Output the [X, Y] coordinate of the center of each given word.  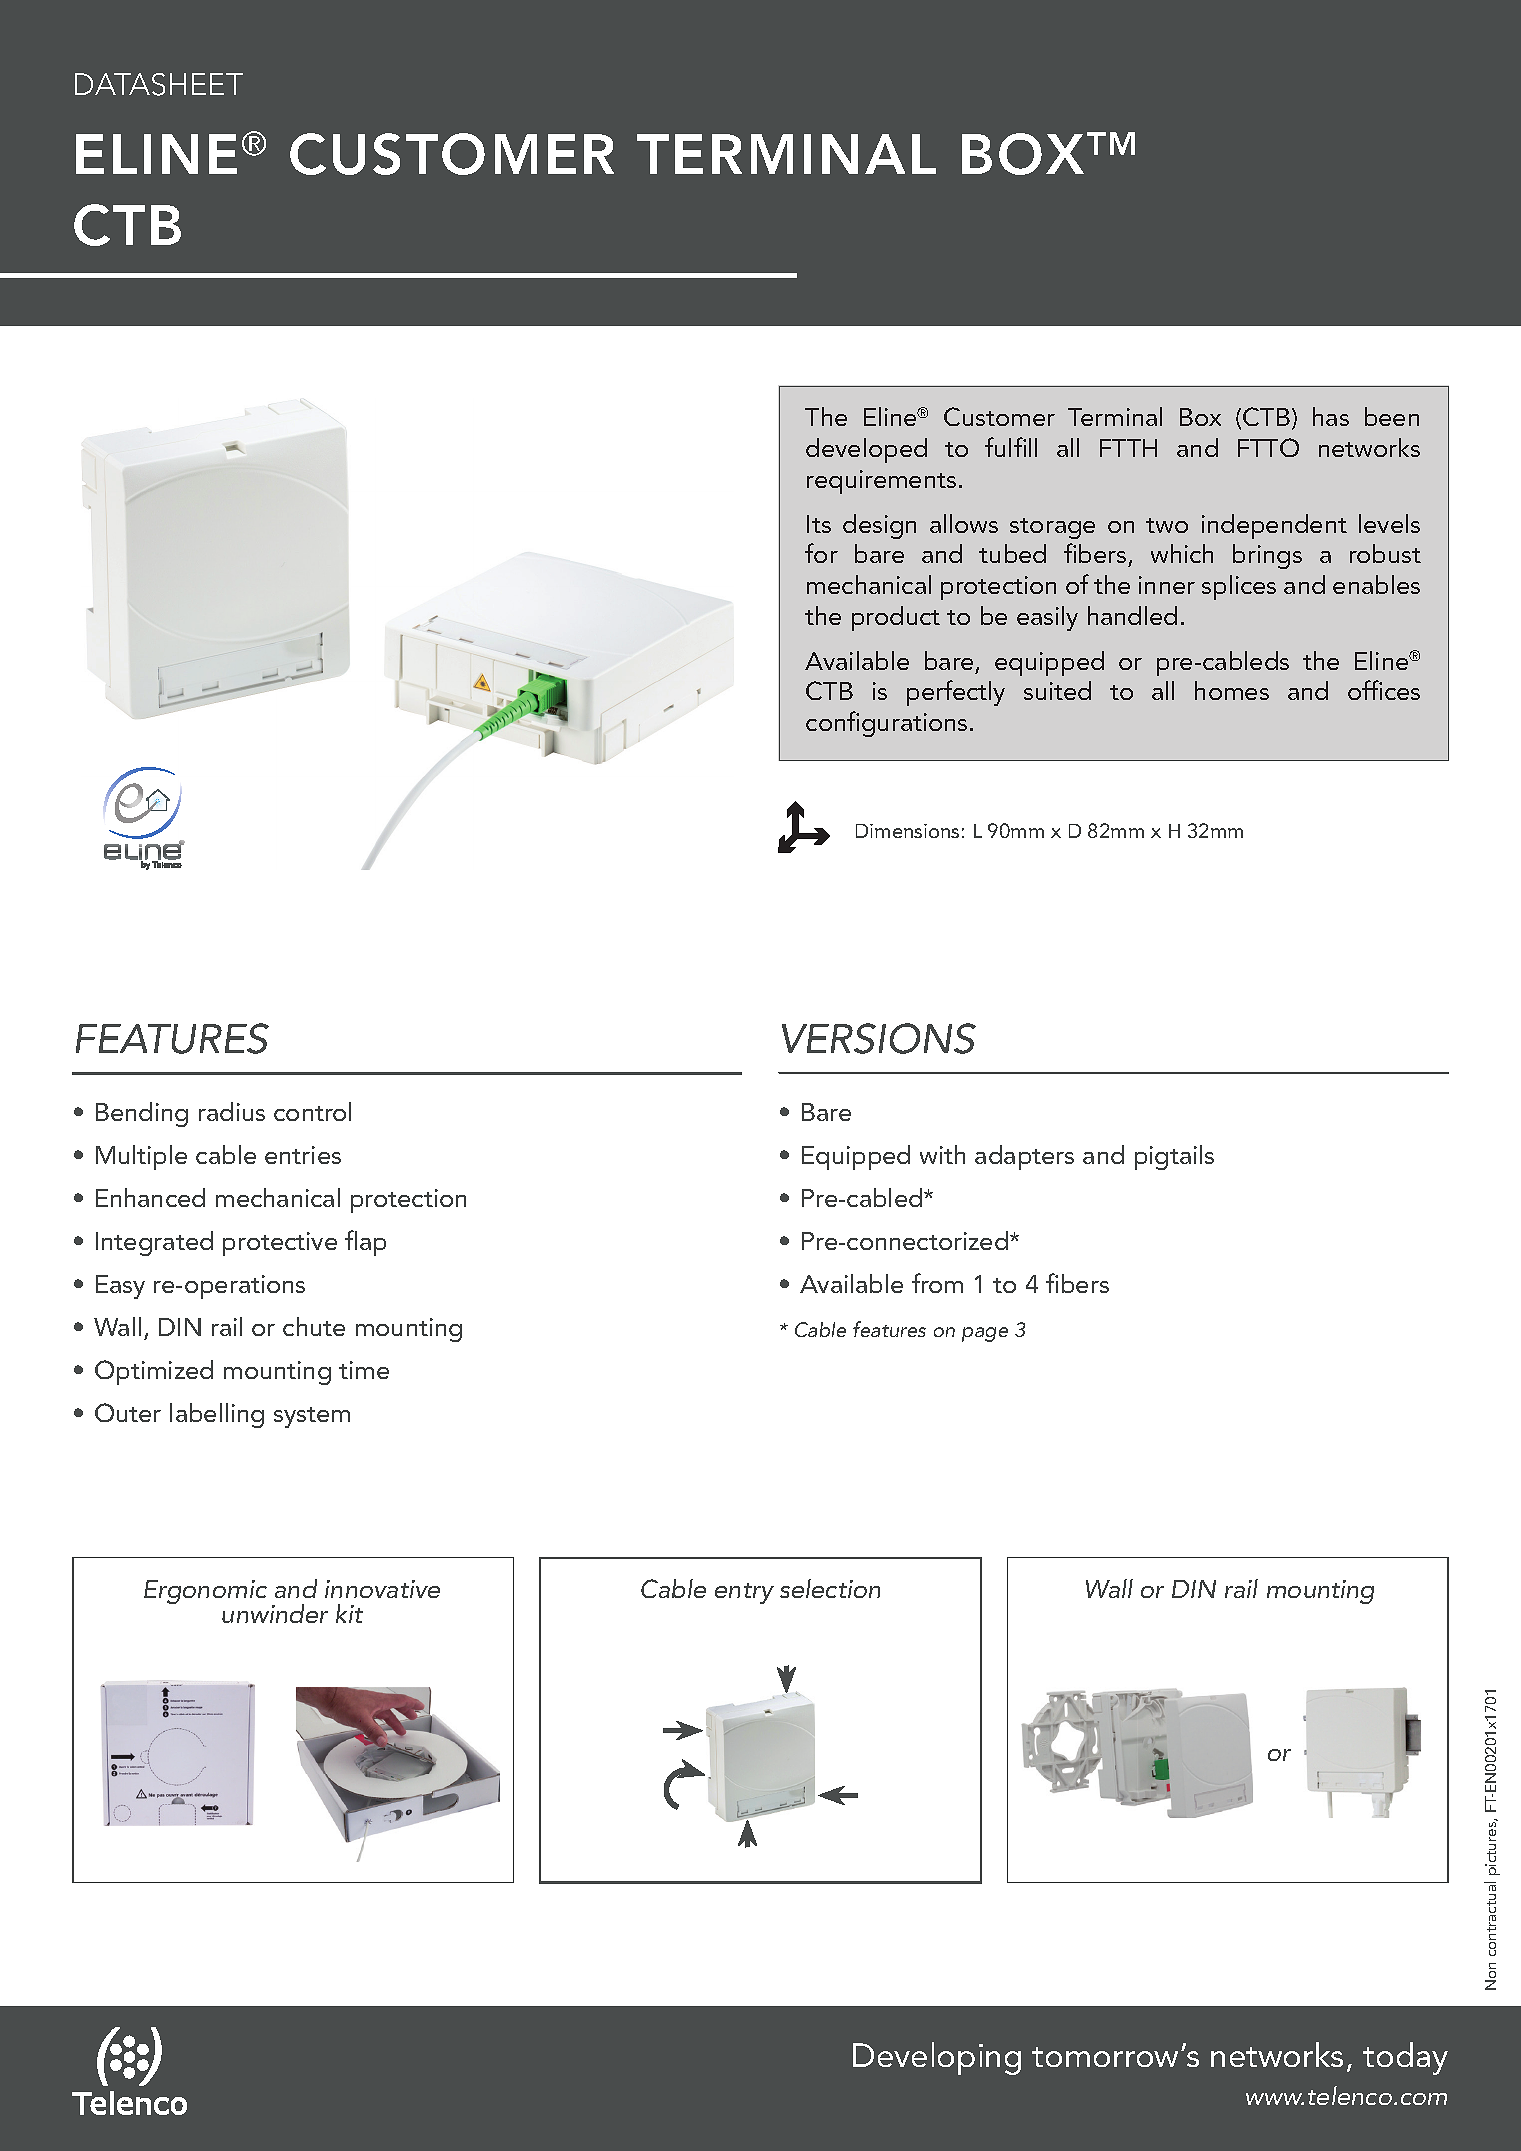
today [1405, 2058]
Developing [937, 2058]
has [1331, 416]
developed [866, 450]
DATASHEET [159, 84]
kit [349, 1613]
